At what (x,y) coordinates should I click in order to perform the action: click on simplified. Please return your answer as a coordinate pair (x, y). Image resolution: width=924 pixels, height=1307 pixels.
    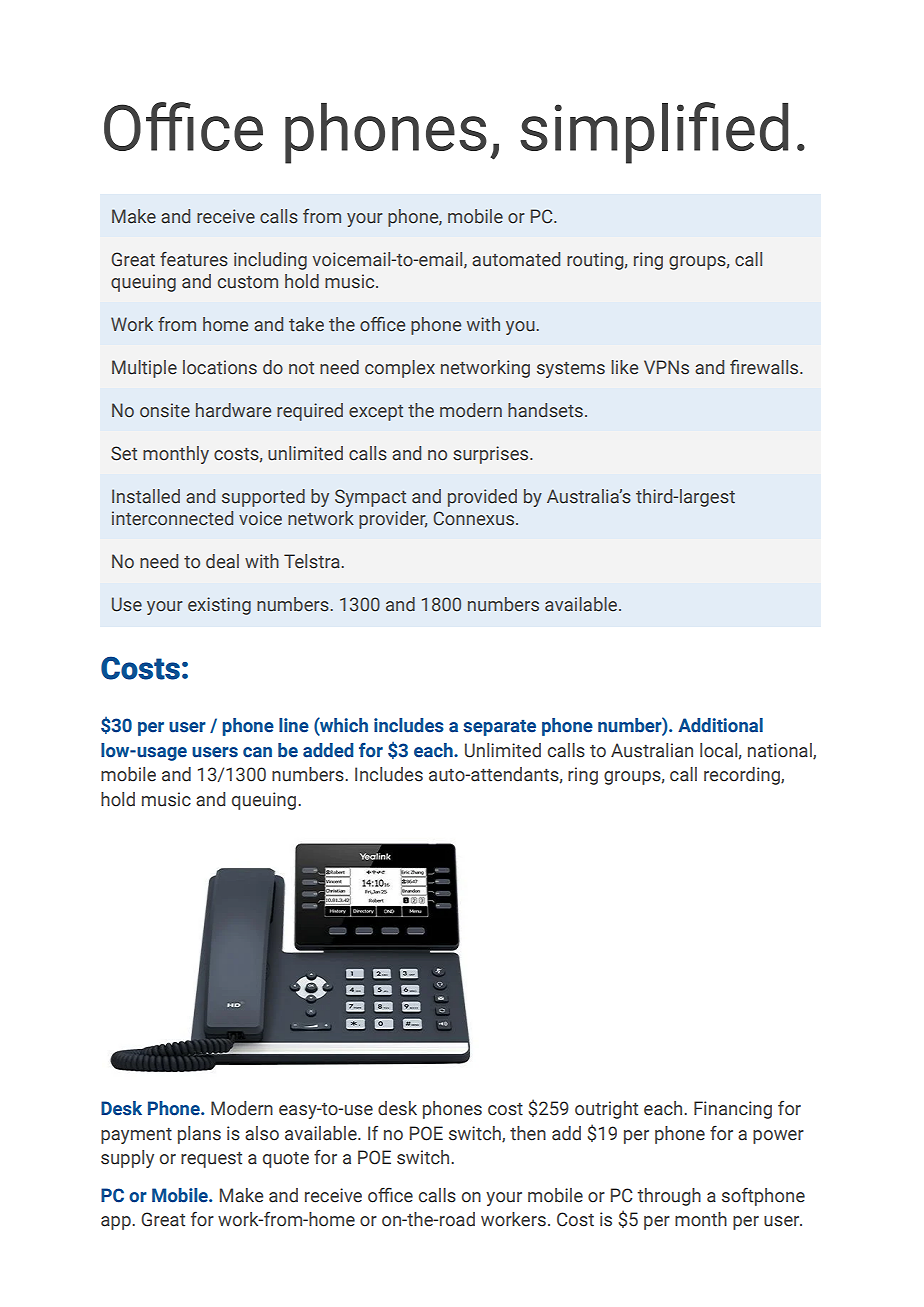
    Looking at the image, I should click on (654, 133).
